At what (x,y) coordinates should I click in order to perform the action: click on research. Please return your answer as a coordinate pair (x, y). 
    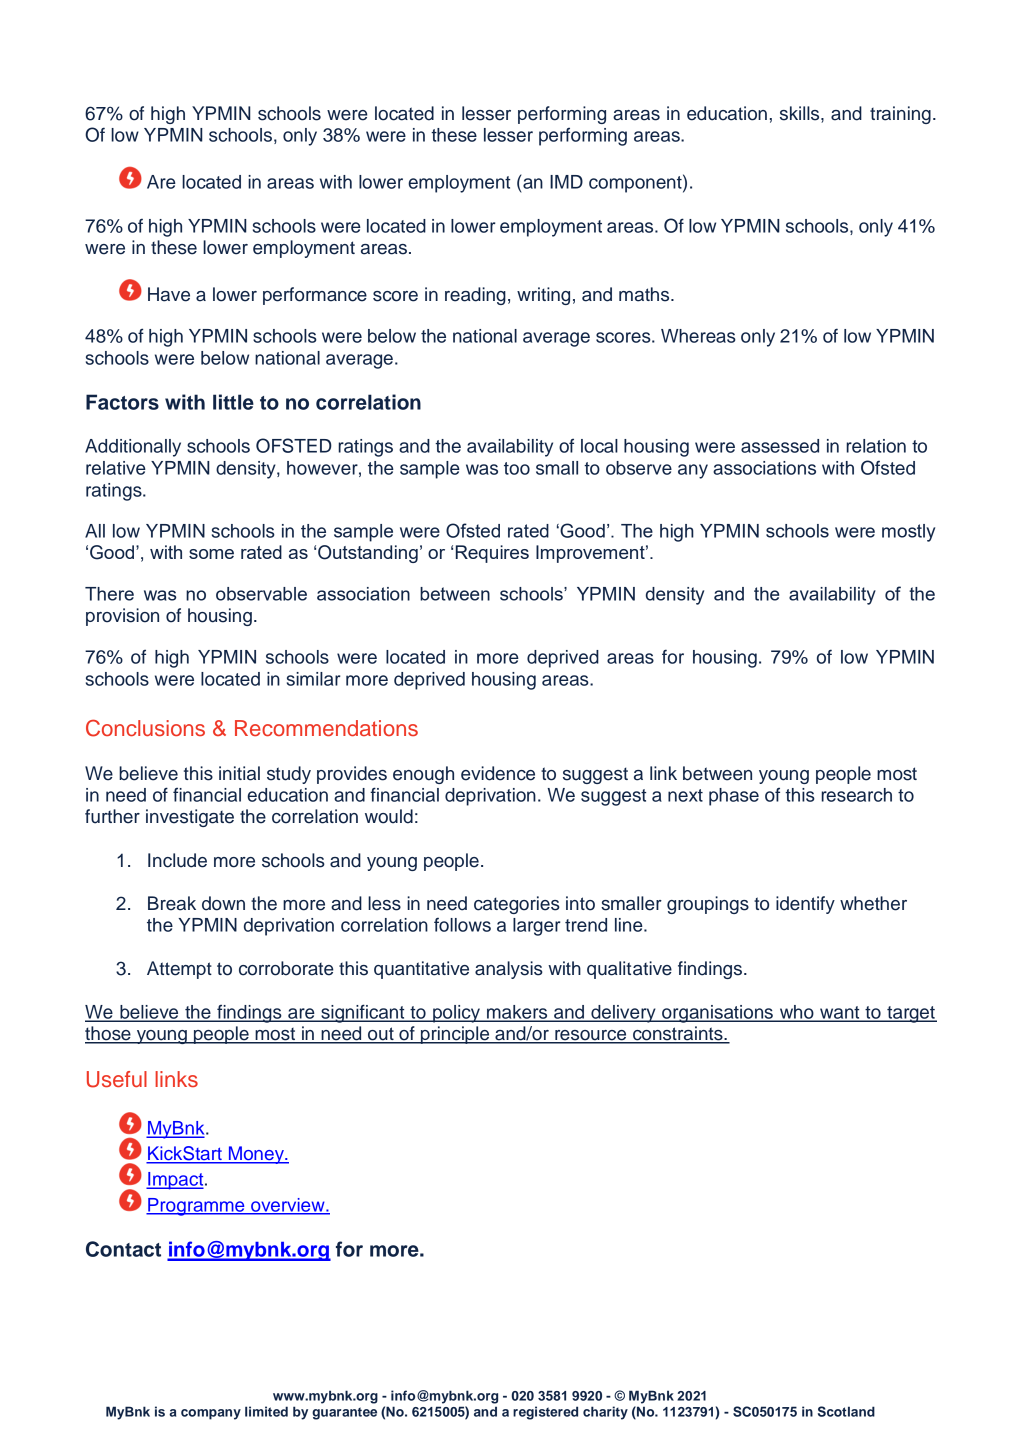
    Looking at the image, I should click on (856, 795).
